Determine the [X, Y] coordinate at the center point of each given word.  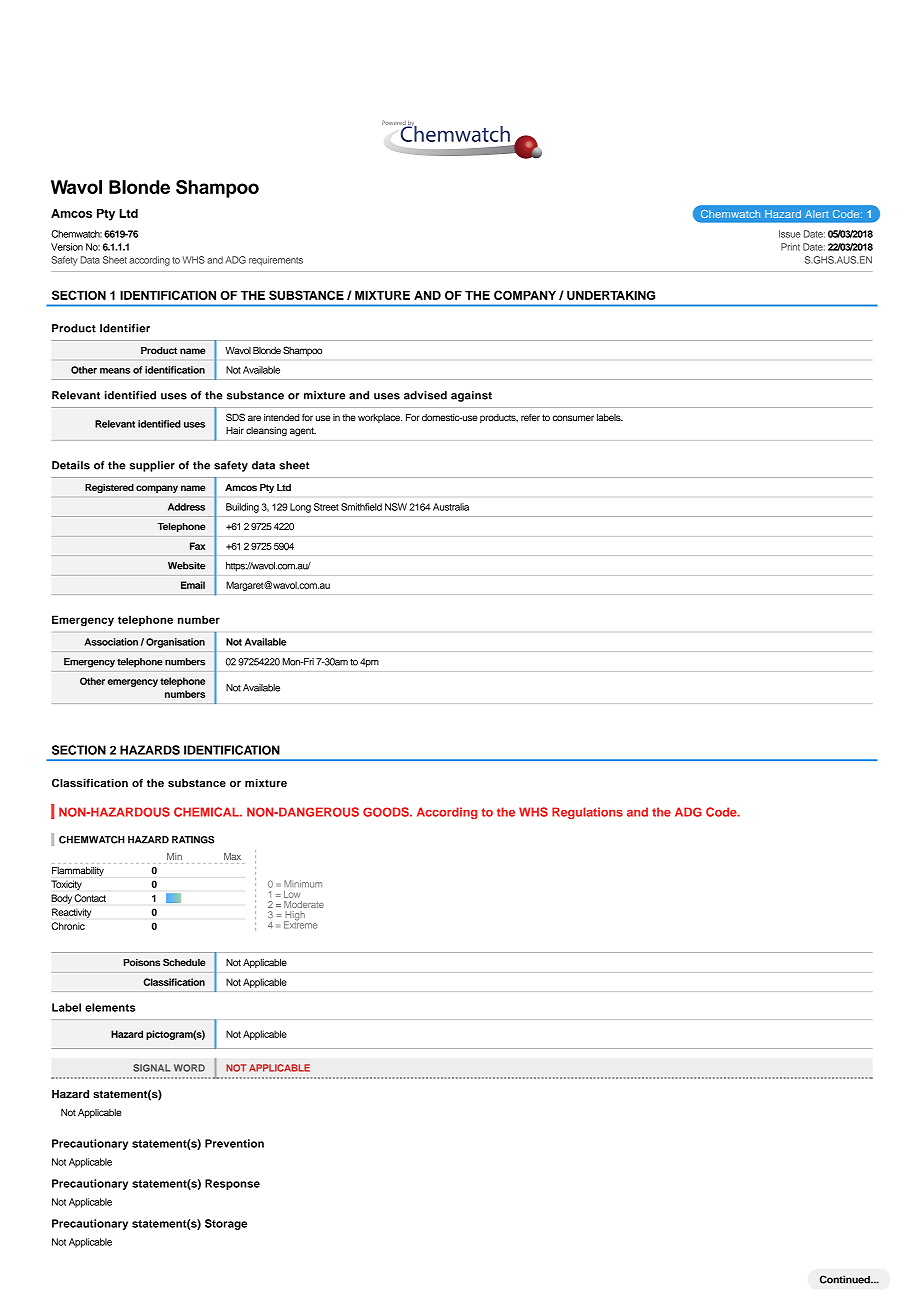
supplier [152, 466]
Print [790, 247]
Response [232, 1184]
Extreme [301, 924]
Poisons [142, 962]
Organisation [175, 643]
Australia [451, 507]
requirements [276, 261]
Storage [226, 1224]
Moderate [304, 904]
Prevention [234, 1143]
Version [67, 247]
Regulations [587, 813]
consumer [573, 418]
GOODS [387, 812]
